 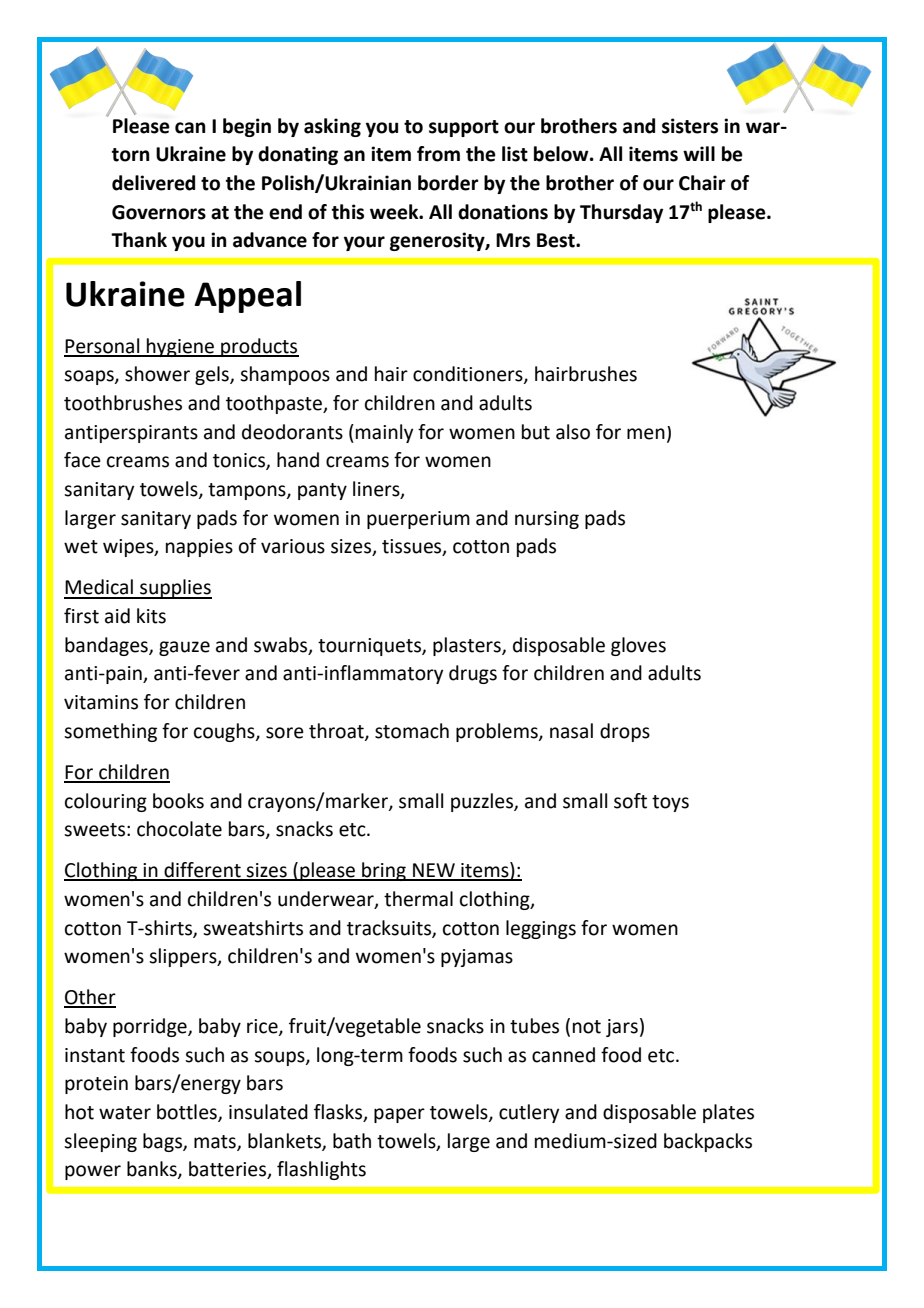 I want to click on from, so click(x=438, y=154).
